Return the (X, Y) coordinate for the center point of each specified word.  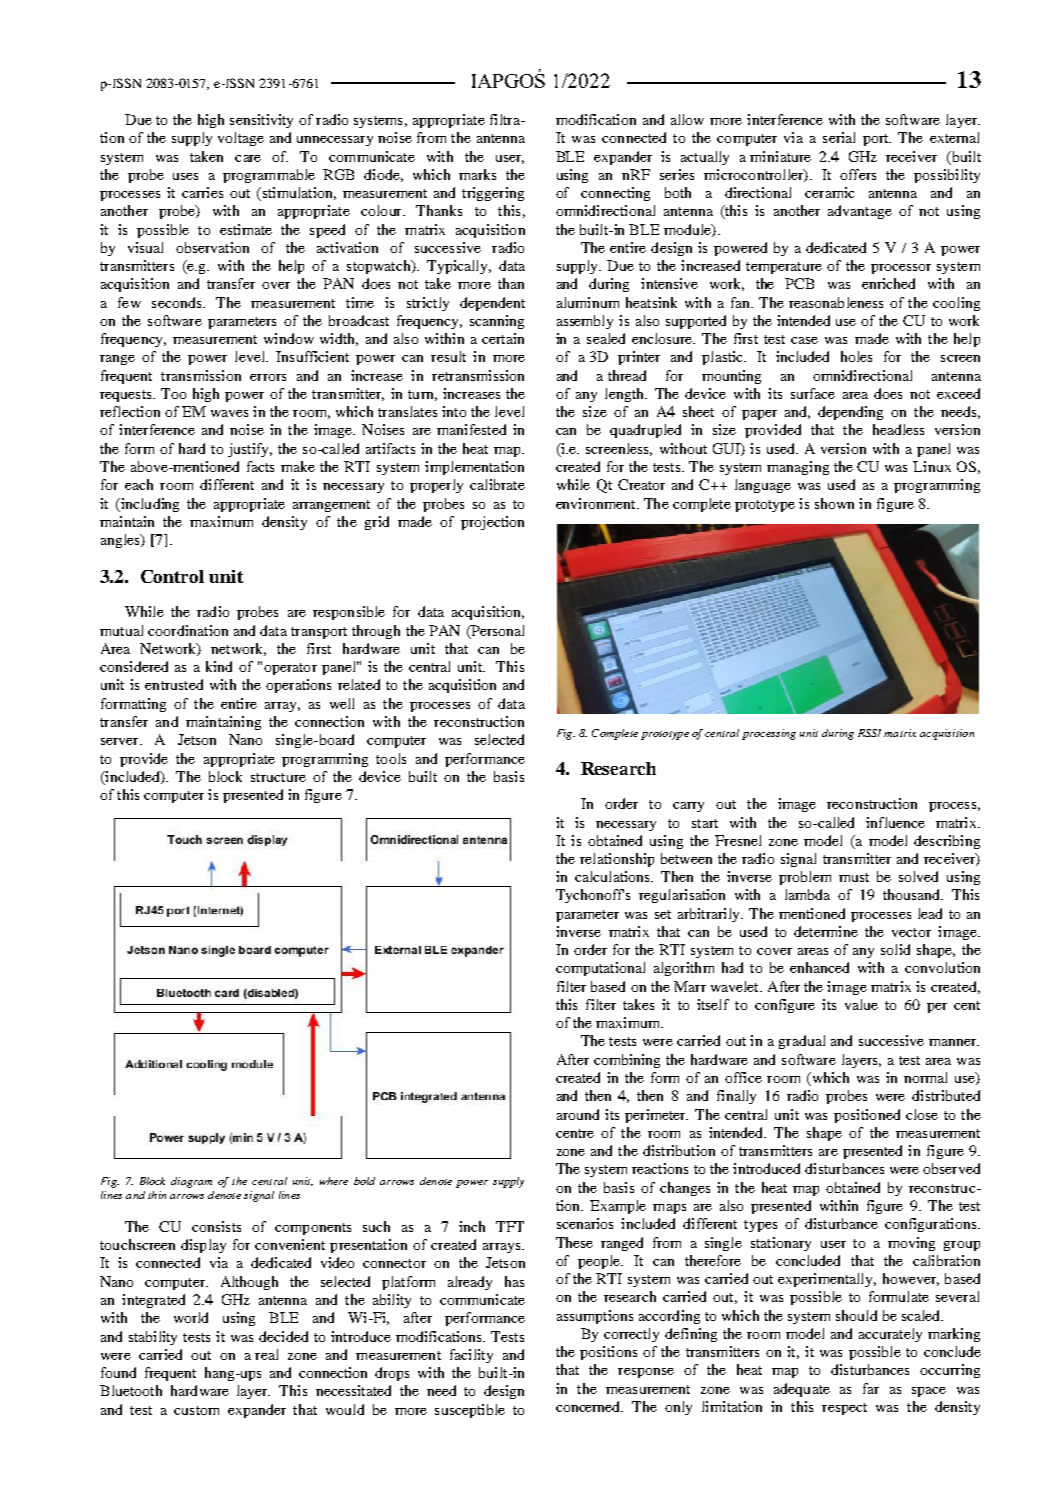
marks (477, 174)
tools (391, 758)
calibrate (497, 484)
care (248, 158)
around (578, 1114)
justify (249, 450)
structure (278, 777)
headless (898, 429)
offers (858, 174)
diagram (191, 1182)
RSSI (869, 733)
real (266, 1354)
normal (925, 1077)
